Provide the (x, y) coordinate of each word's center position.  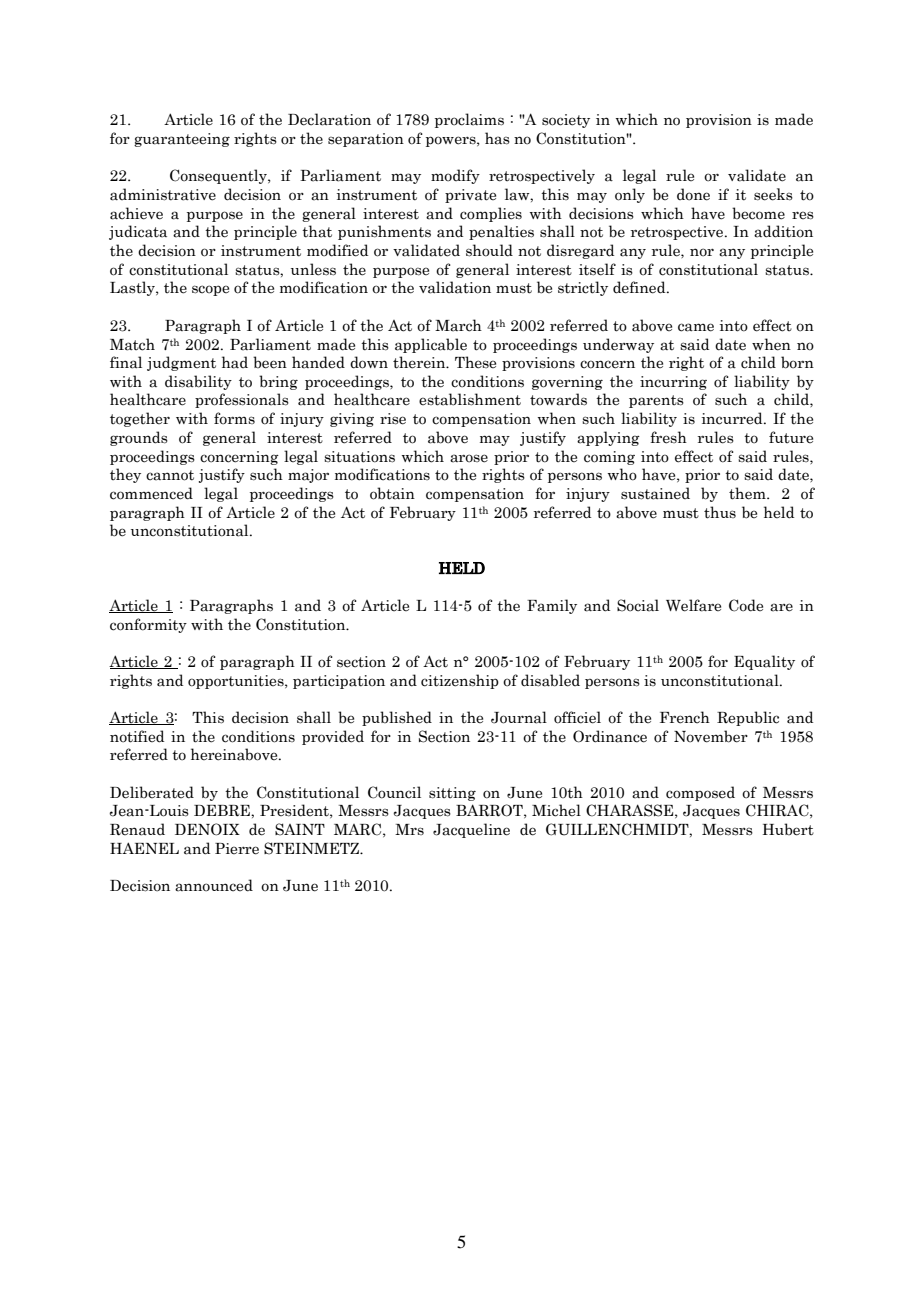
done (693, 194)
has (497, 138)
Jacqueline (471, 830)
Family (552, 606)
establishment (470, 399)
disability (198, 382)
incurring (673, 383)
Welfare (693, 605)
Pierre (237, 849)
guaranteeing (182, 140)
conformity (148, 625)
